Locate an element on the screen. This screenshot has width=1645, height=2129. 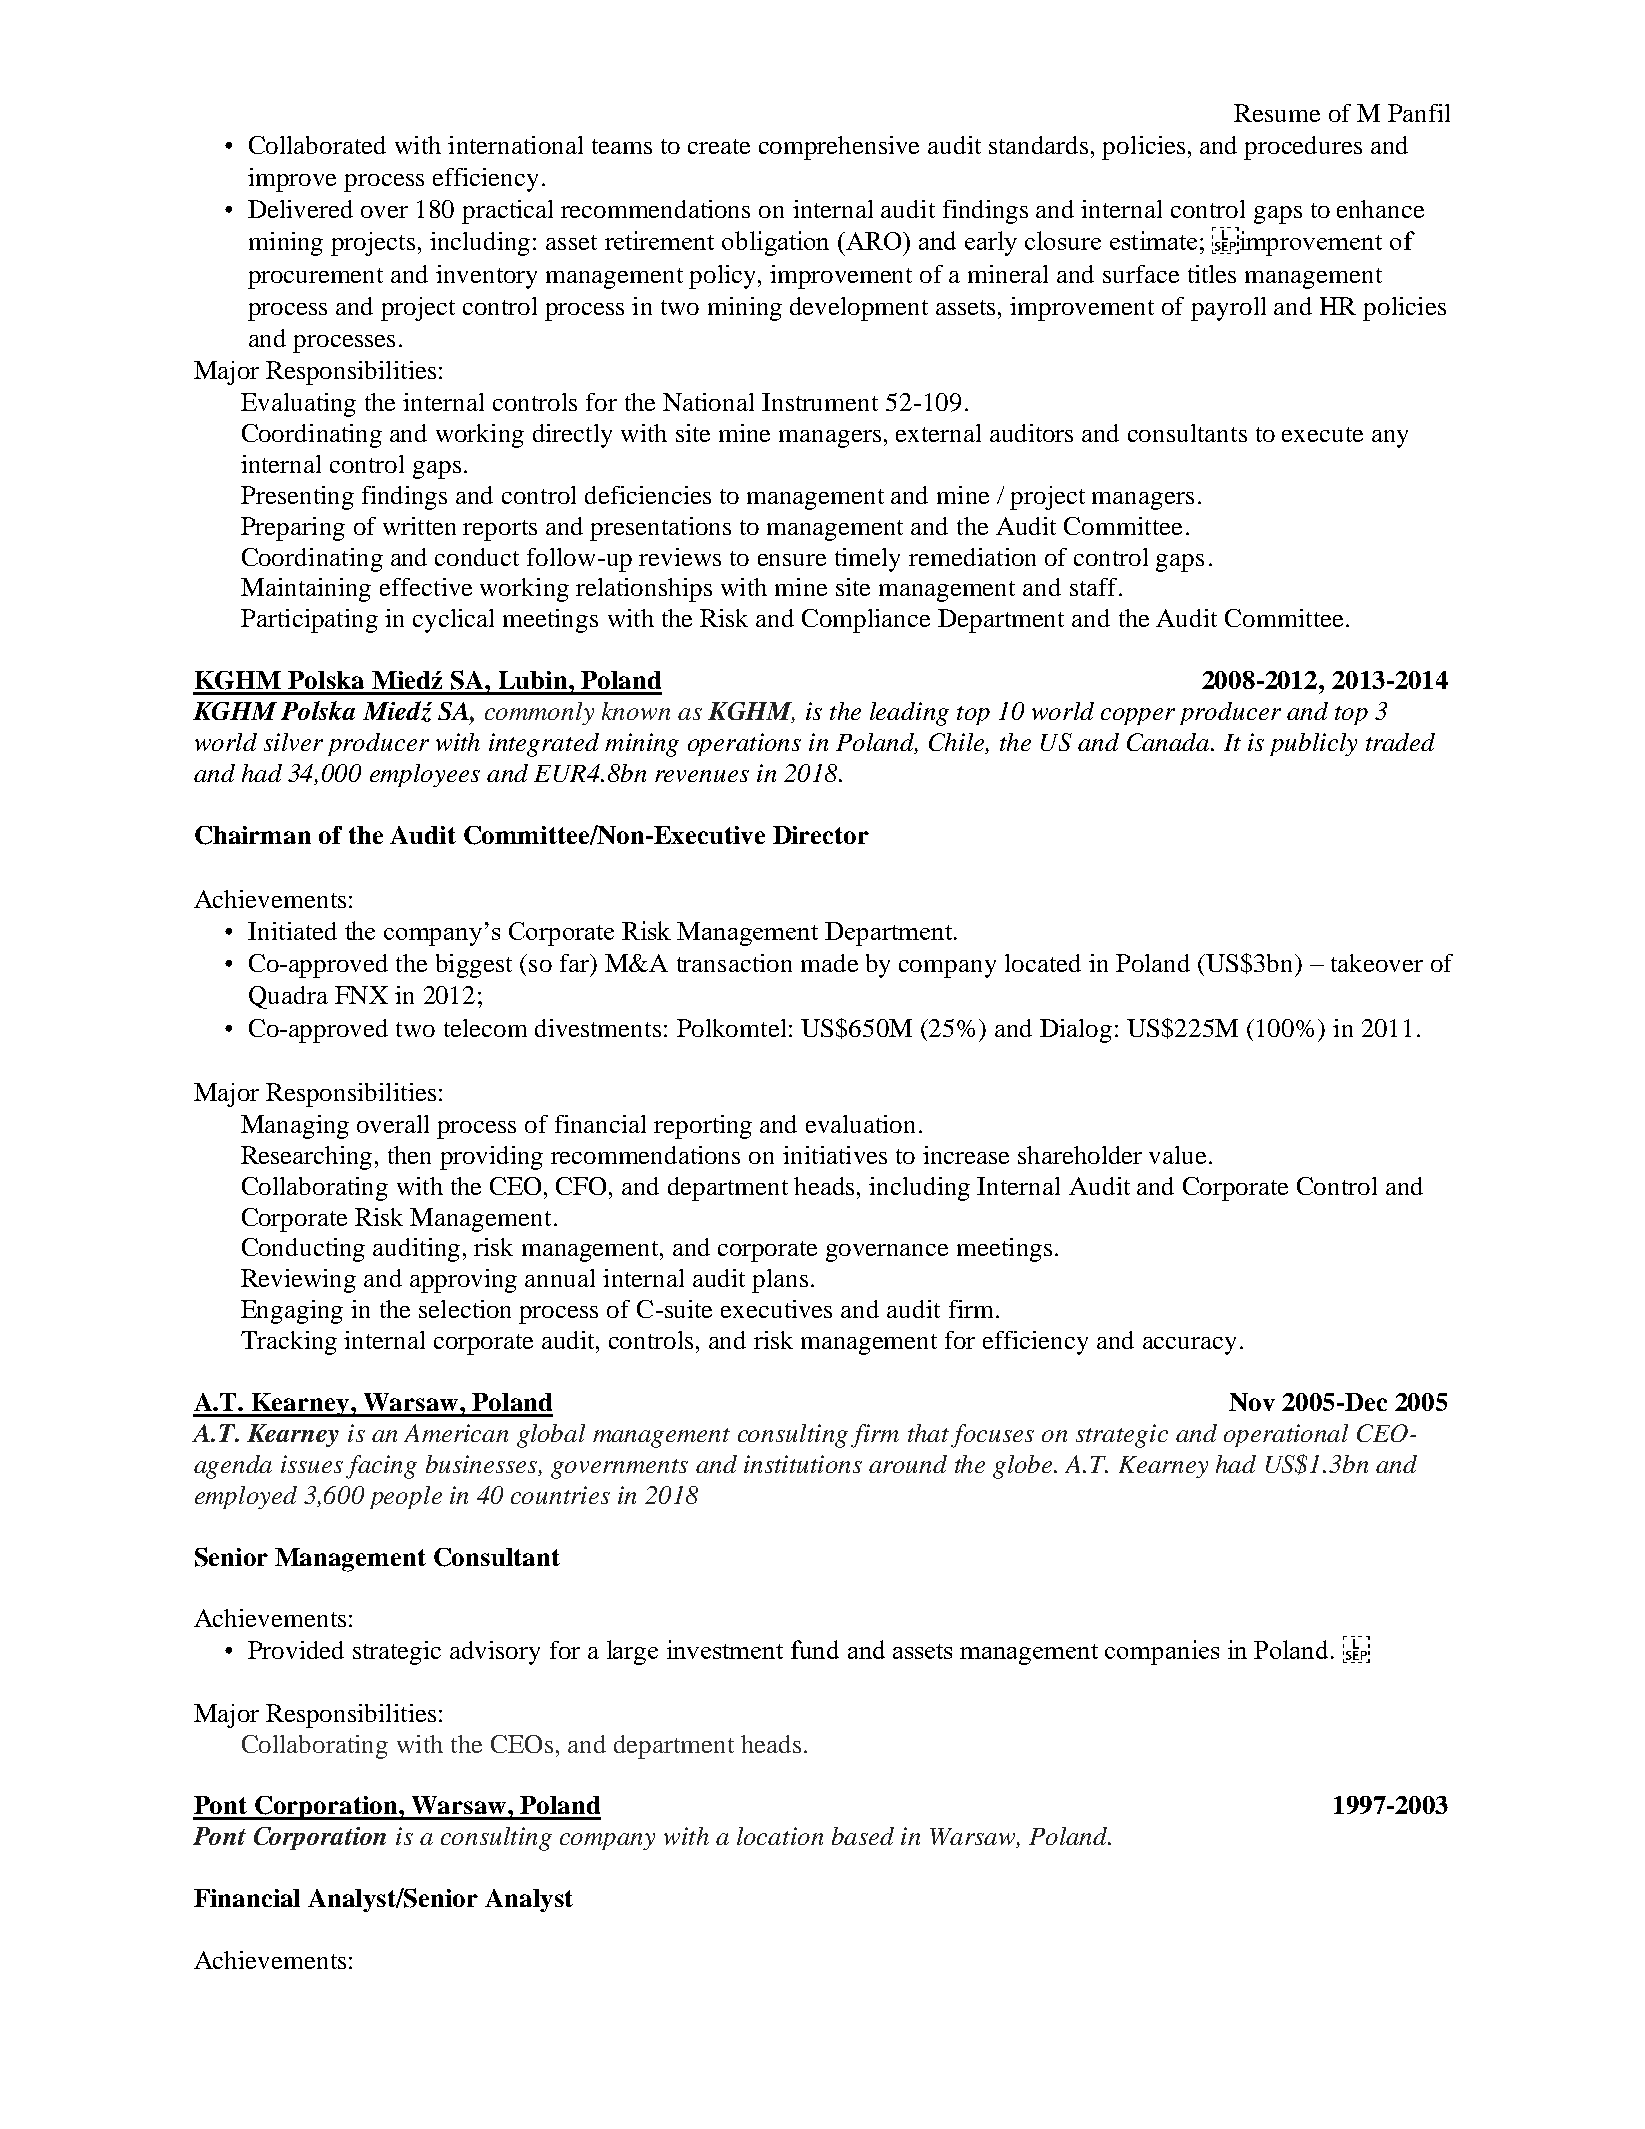
comprehensive is located at coordinates (839, 148).
